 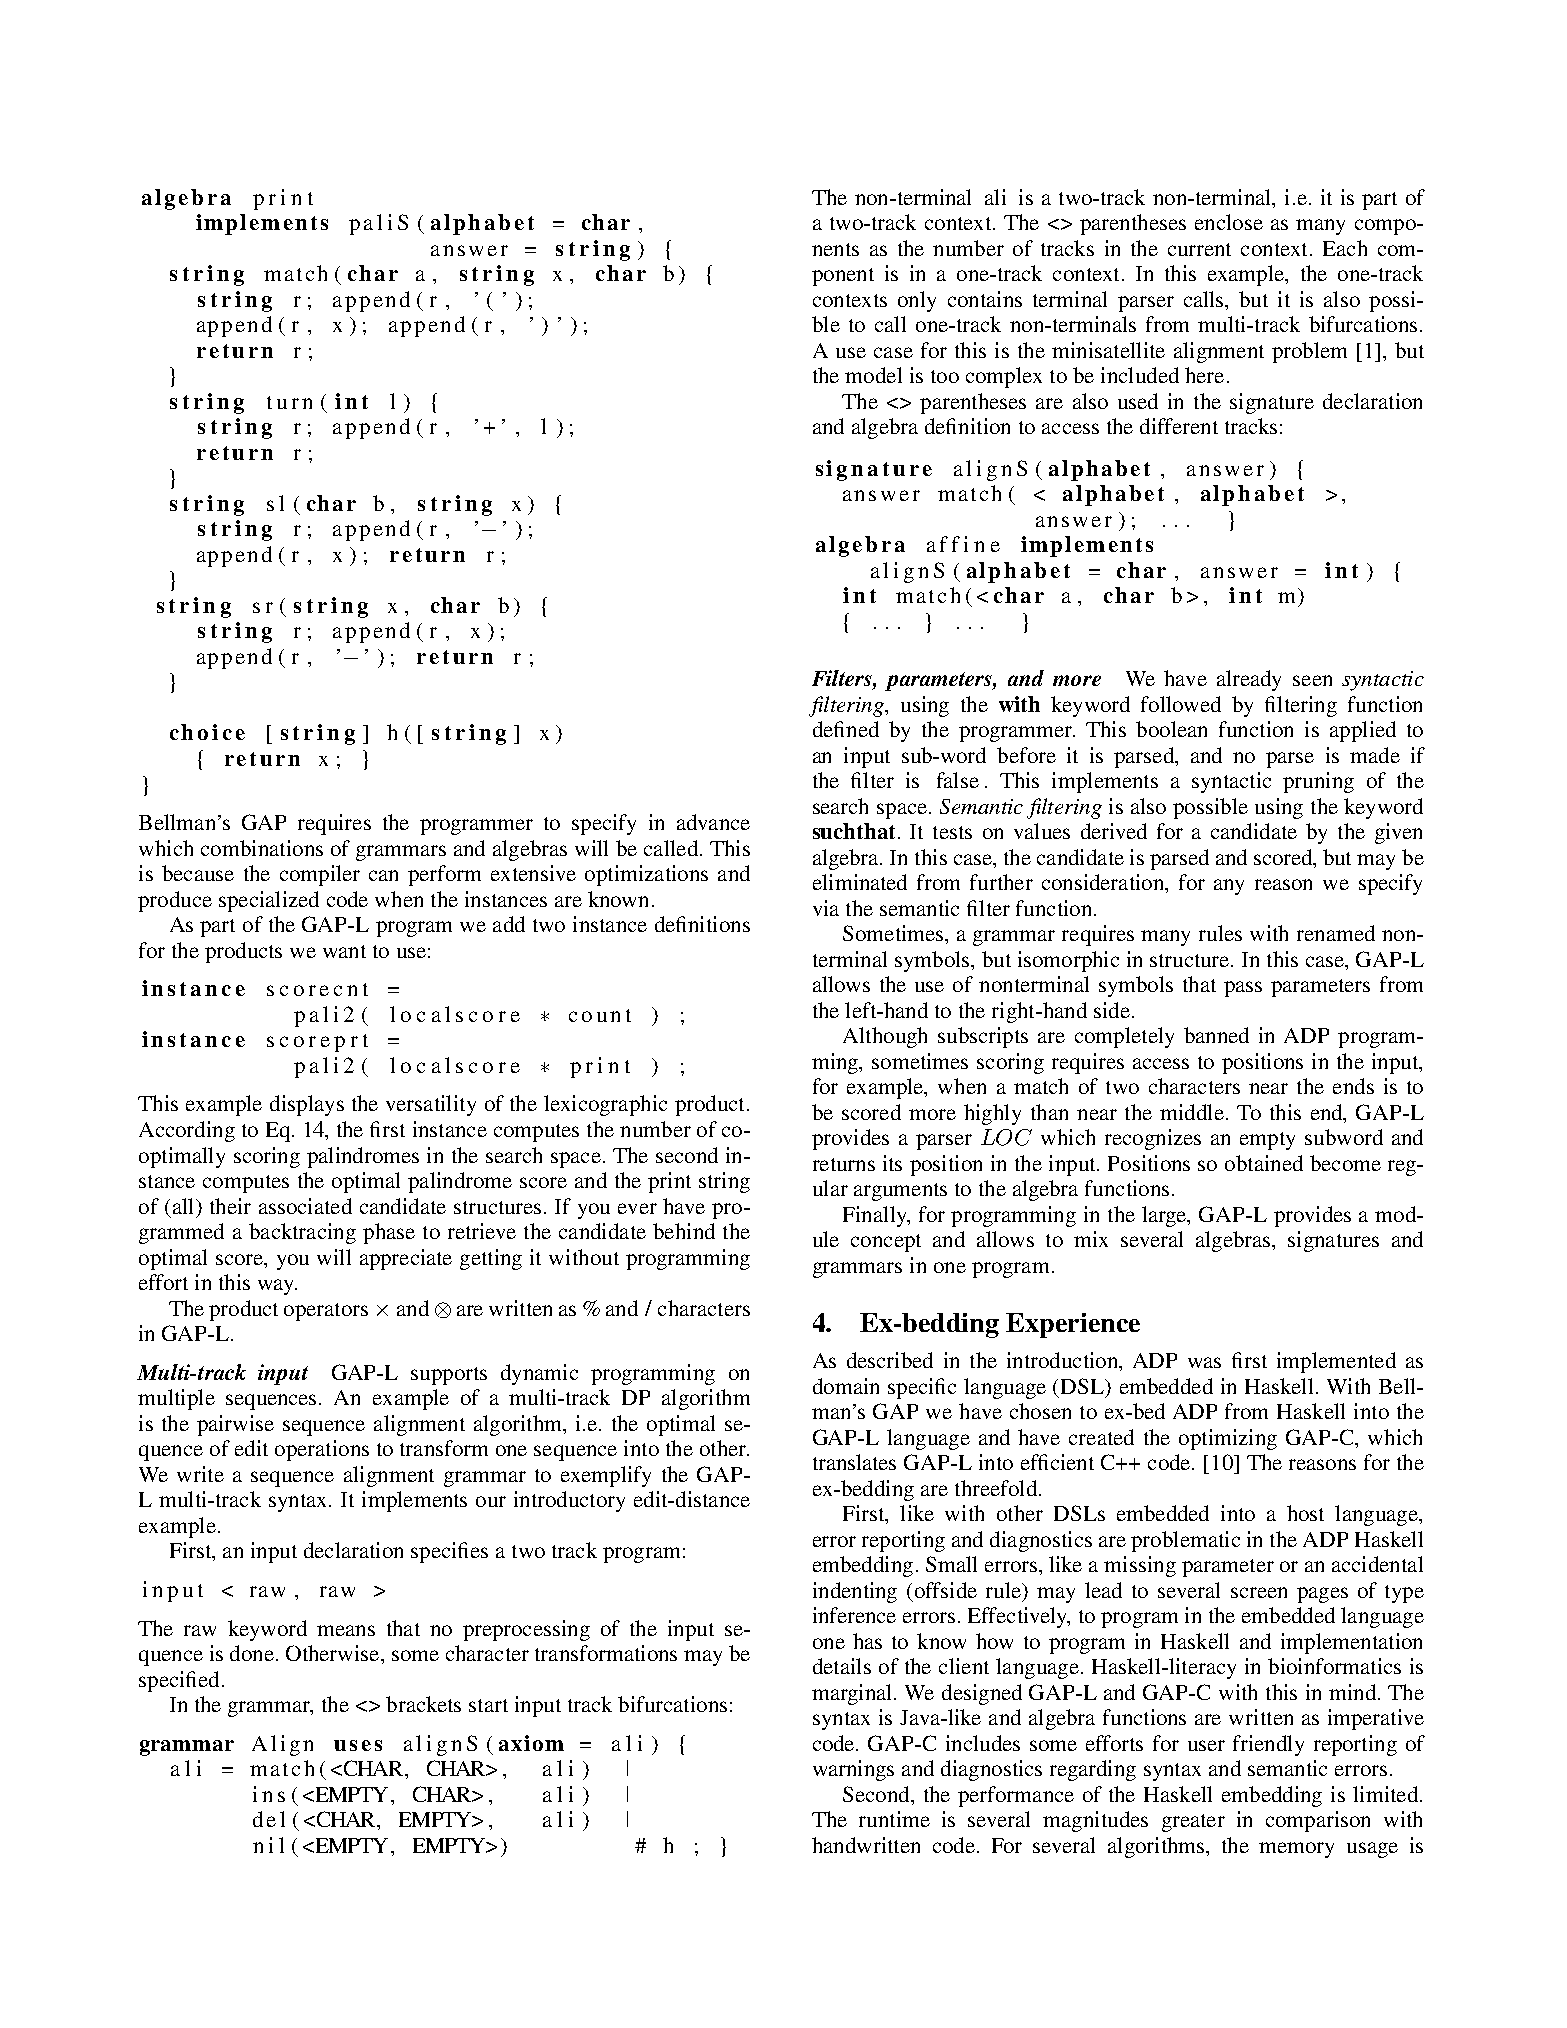 What do you see at coordinates (307, 1105) in the page?
I see `displays` at bounding box center [307, 1105].
